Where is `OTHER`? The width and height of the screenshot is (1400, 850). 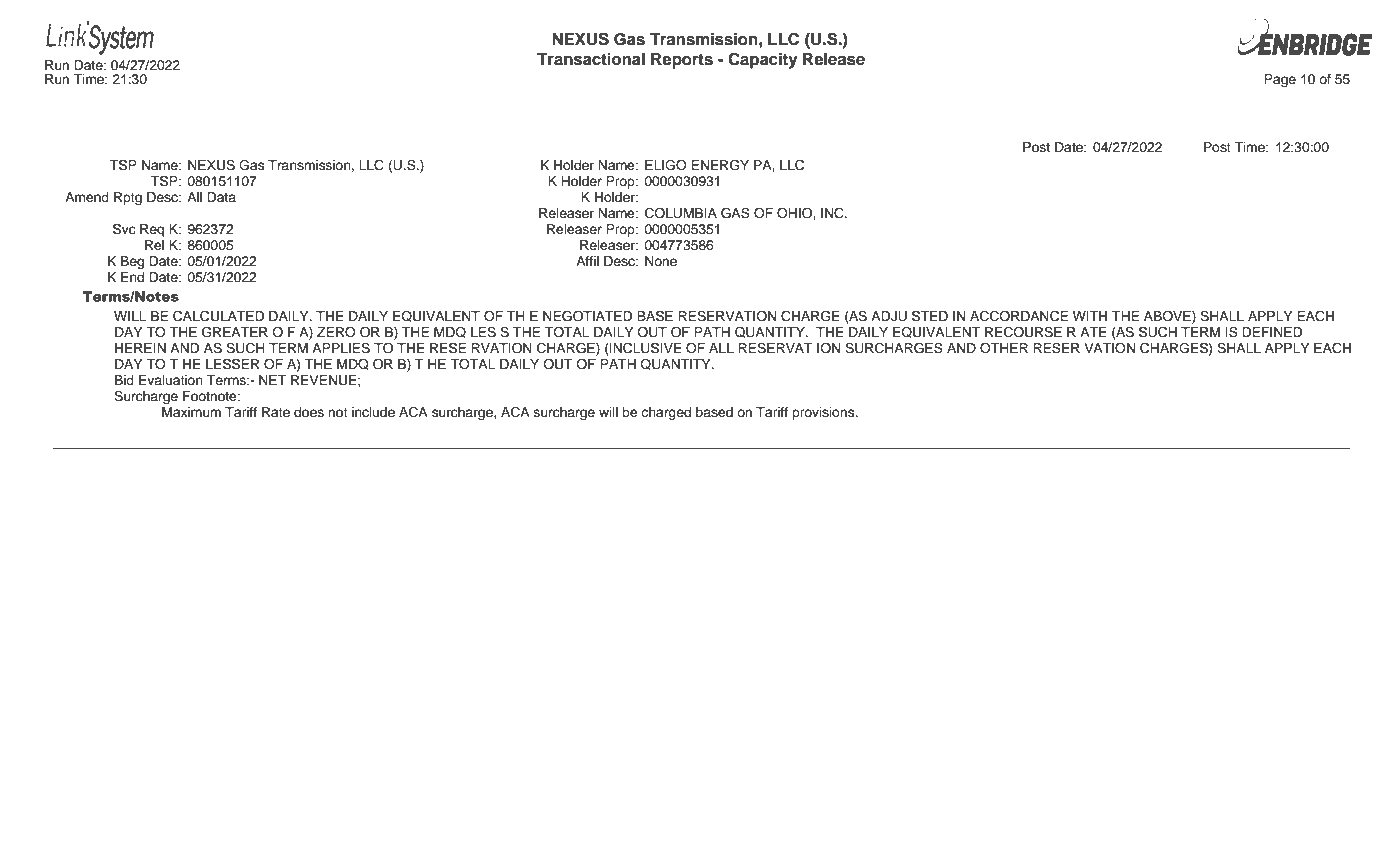 OTHER is located at coordinates (1004, 348).
